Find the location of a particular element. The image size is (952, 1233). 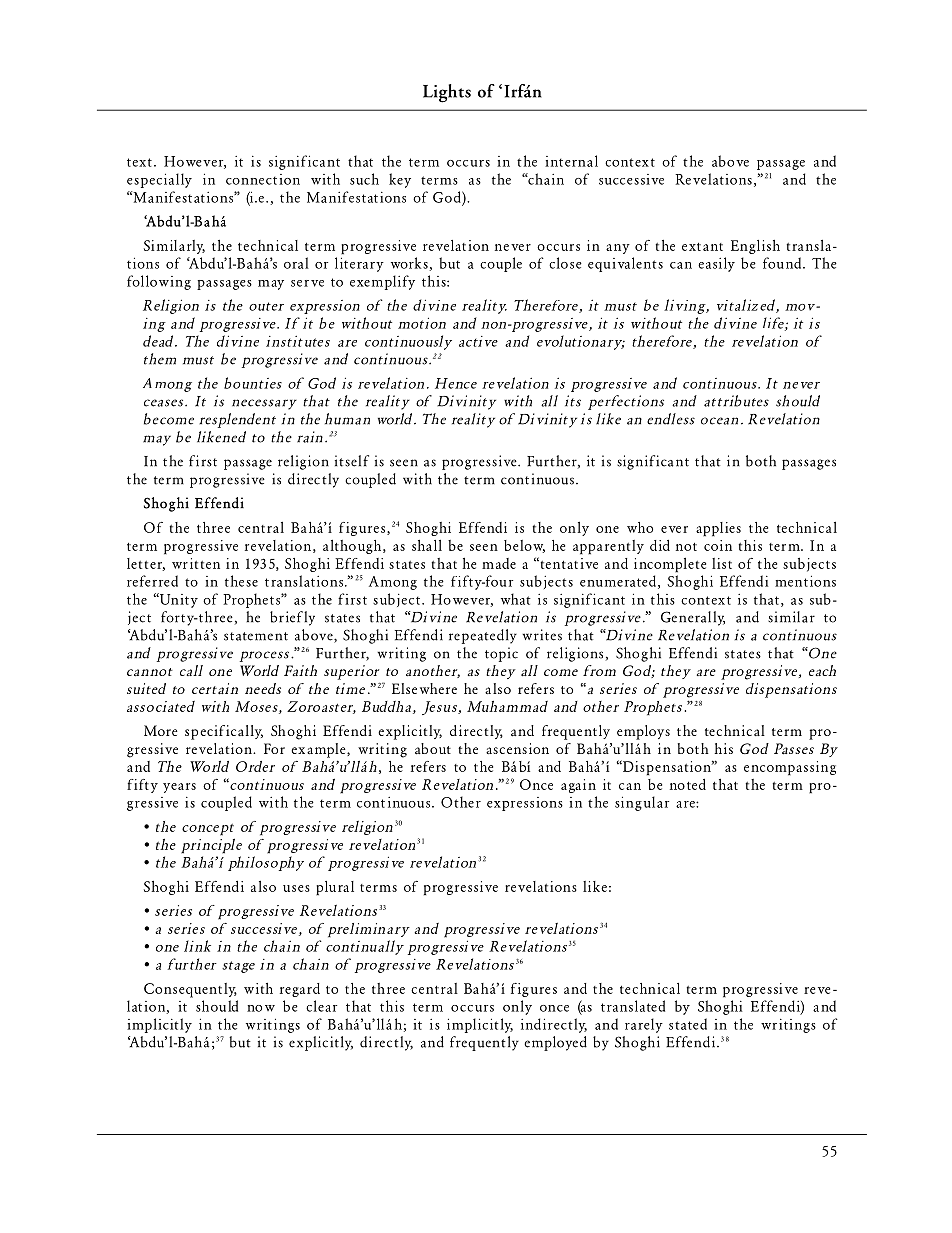

noted is located at coordinates (688, 784).
